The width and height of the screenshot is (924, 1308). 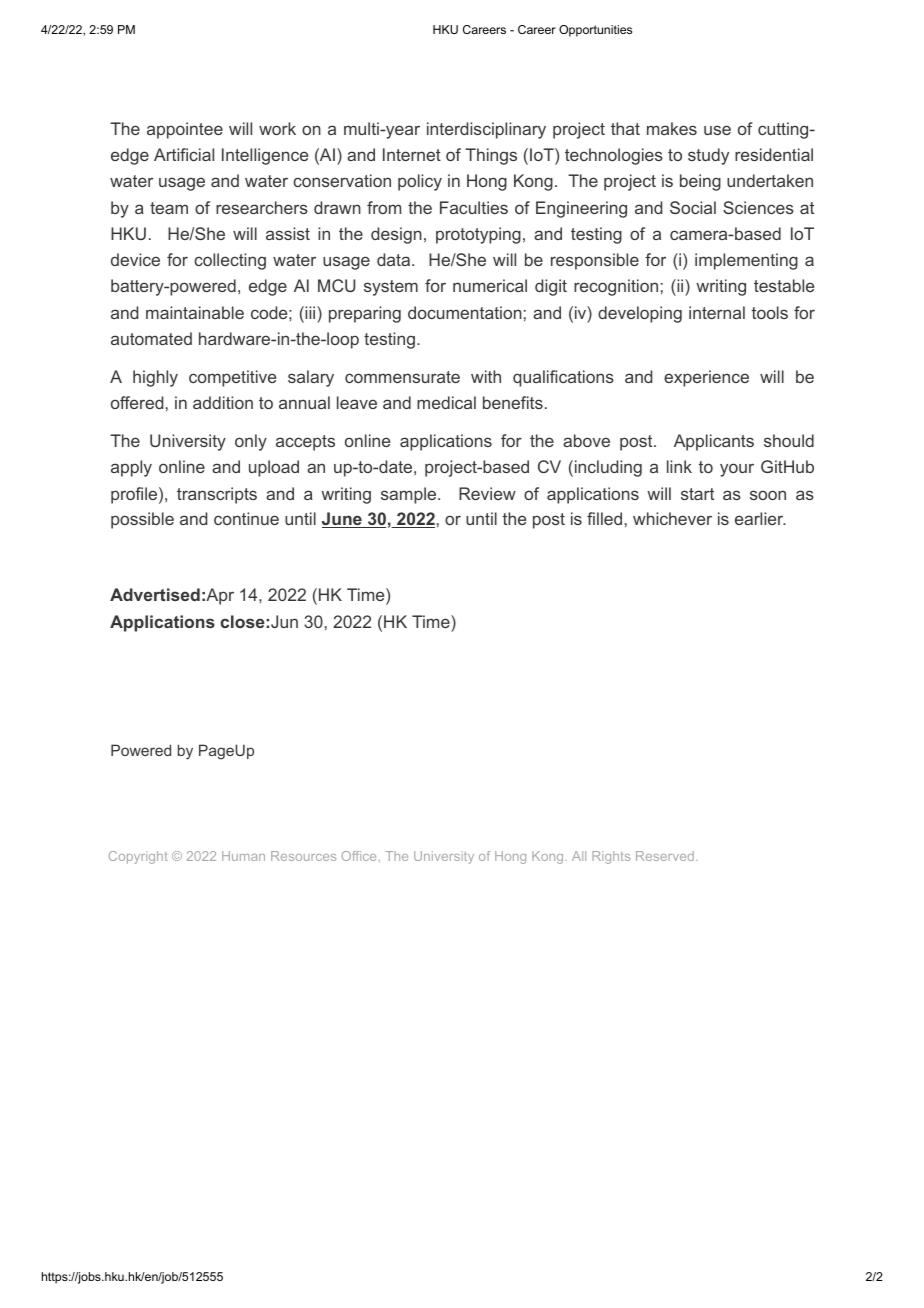 What do you see at coordinates (714, 442) in the screenshot?
I see `Applicants` at bounding box center [714, 442].
